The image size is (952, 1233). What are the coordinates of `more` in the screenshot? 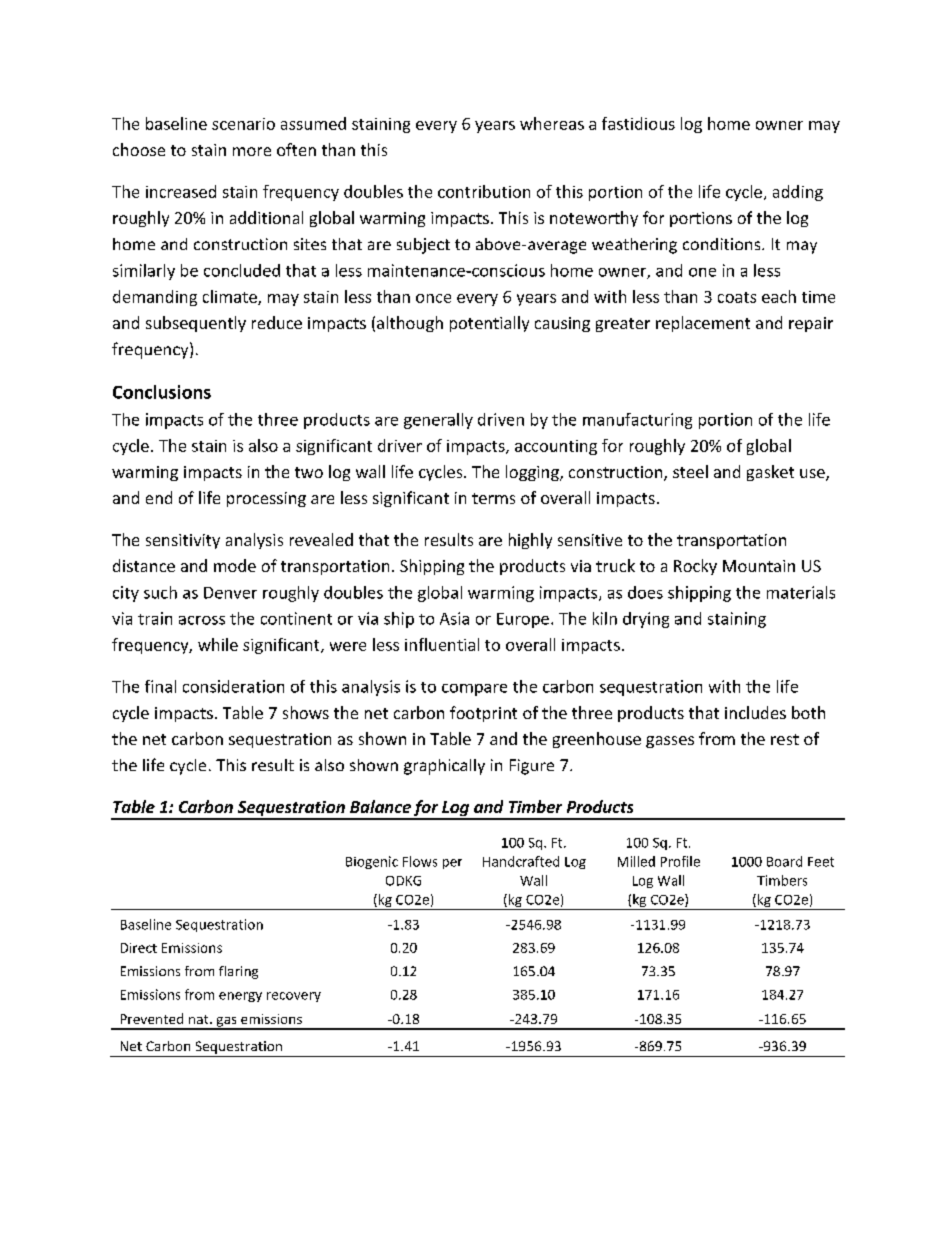 It's located at (252, 151).
